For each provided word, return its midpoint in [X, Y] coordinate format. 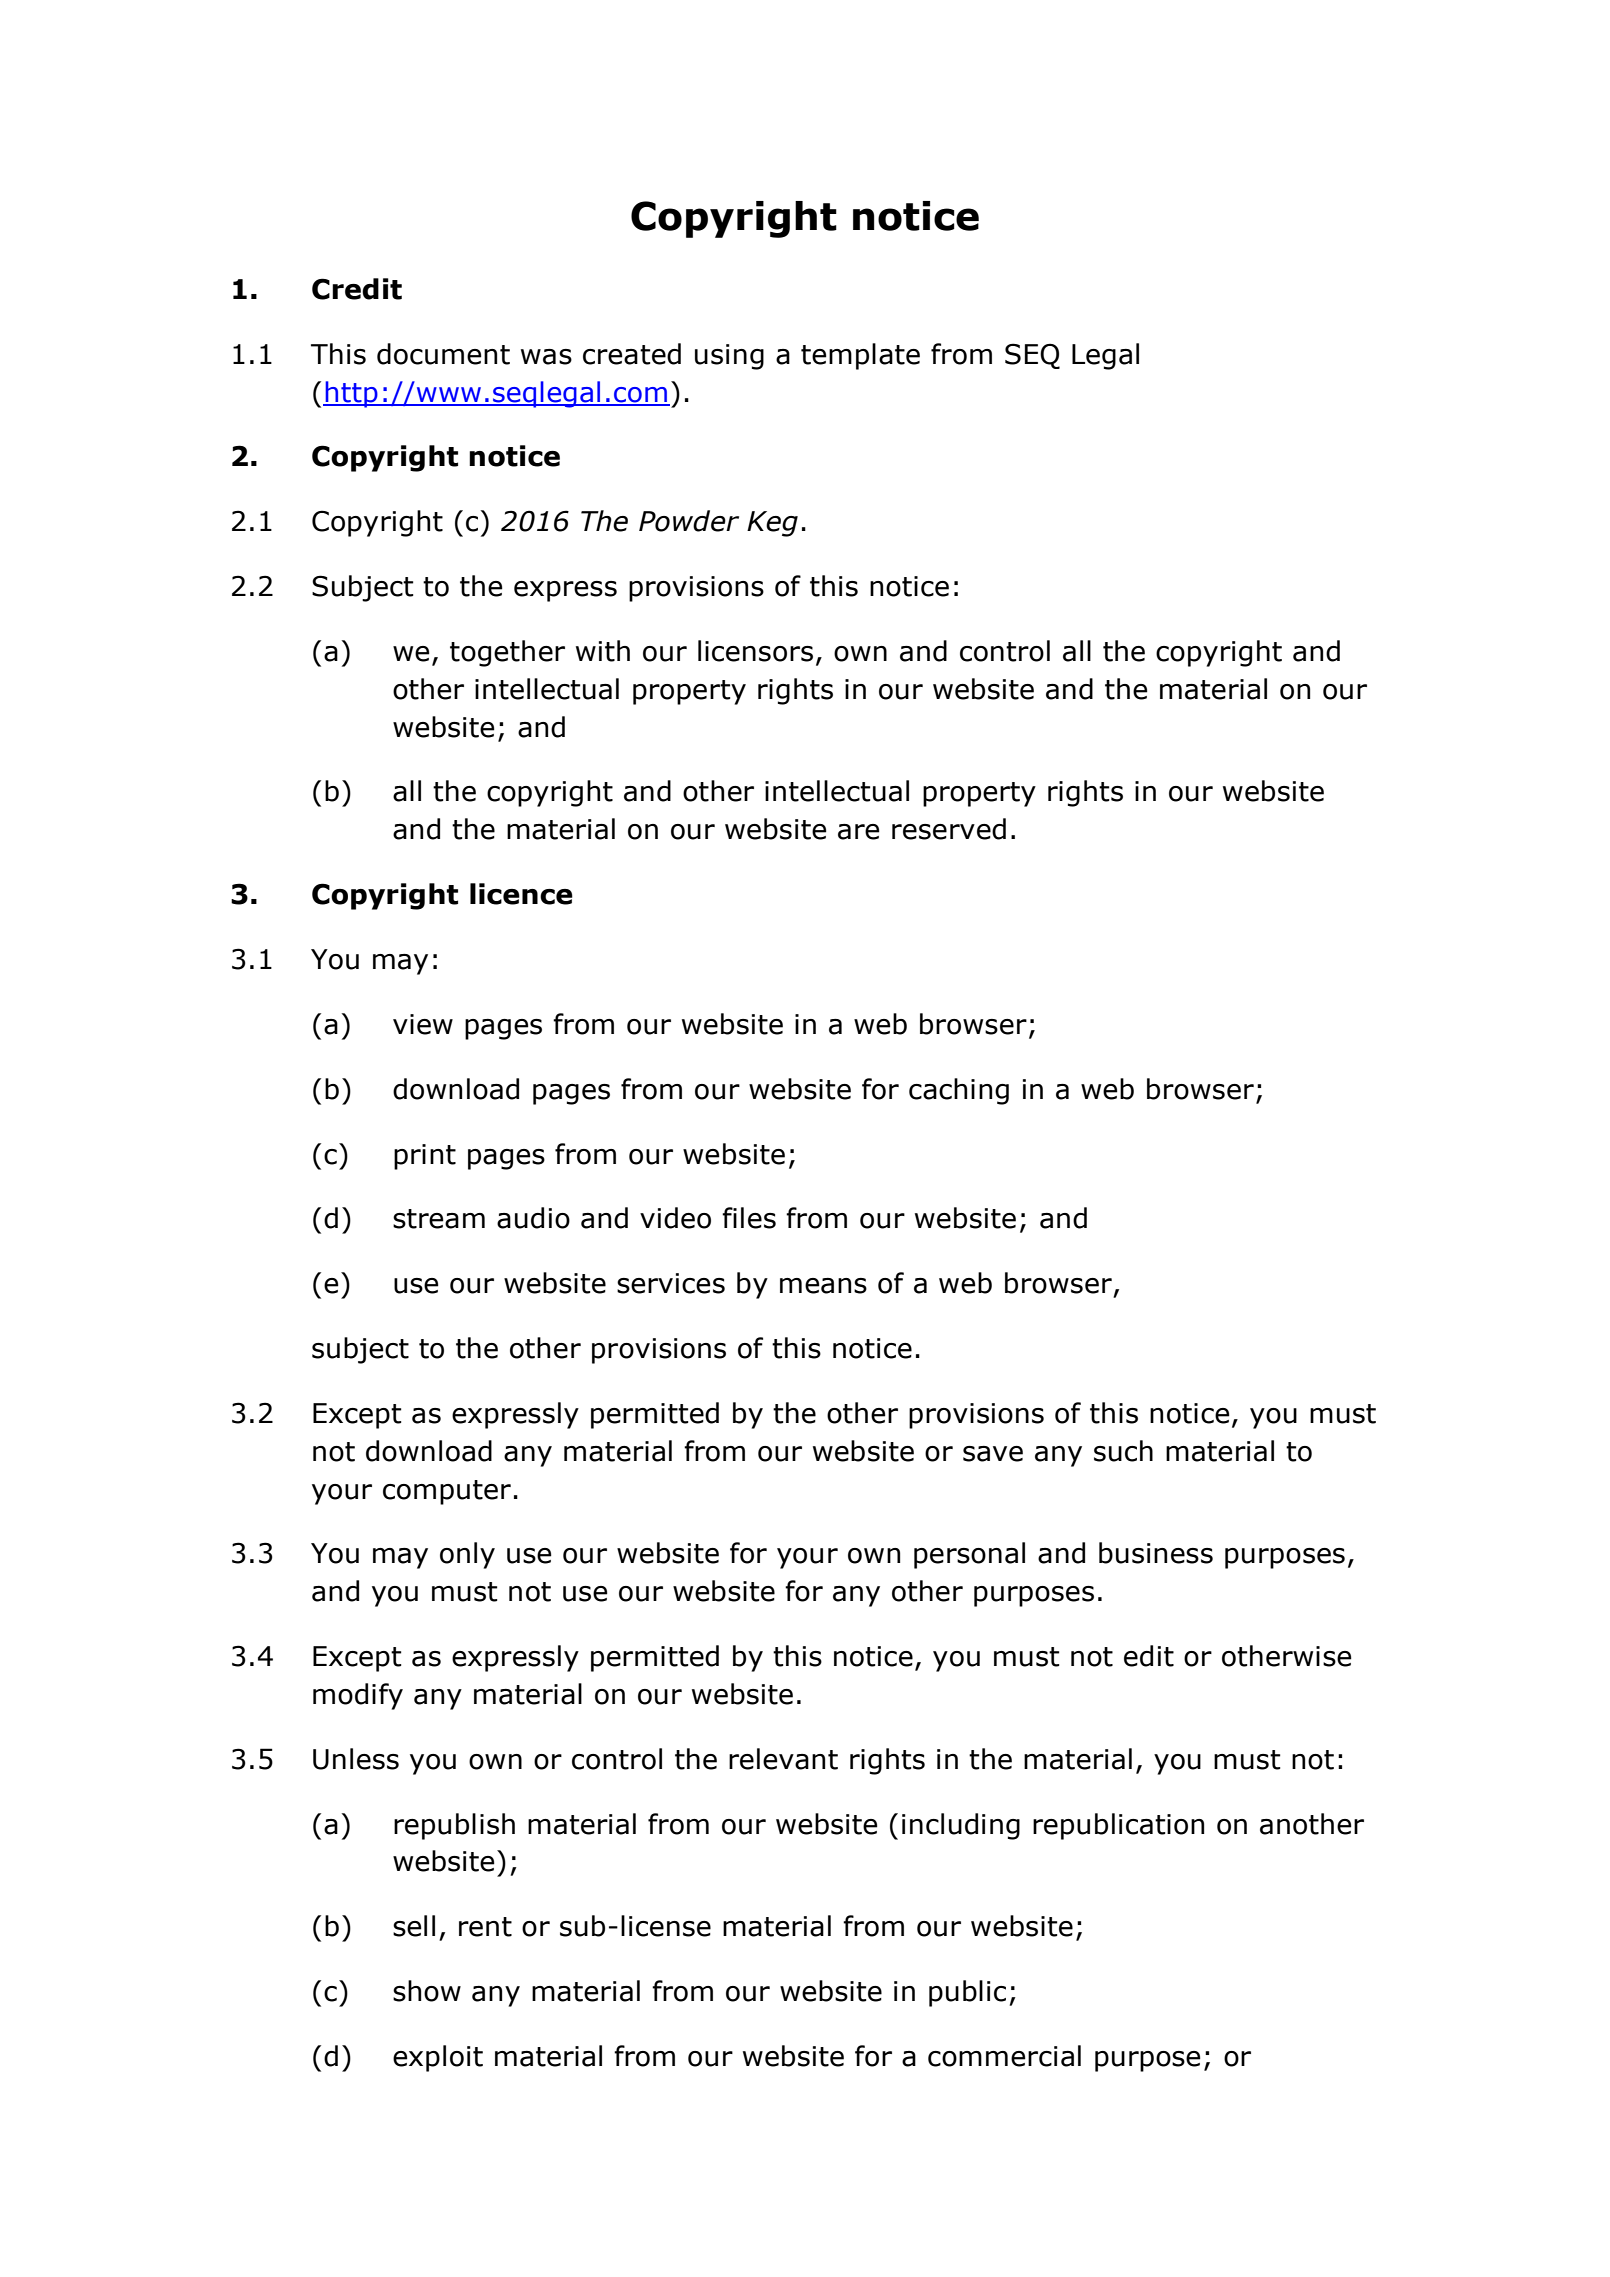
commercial [1004, 2056]
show [427, 1991]
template [860, 356]
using [729, 357]
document [443, 354]
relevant [783, 1759]
